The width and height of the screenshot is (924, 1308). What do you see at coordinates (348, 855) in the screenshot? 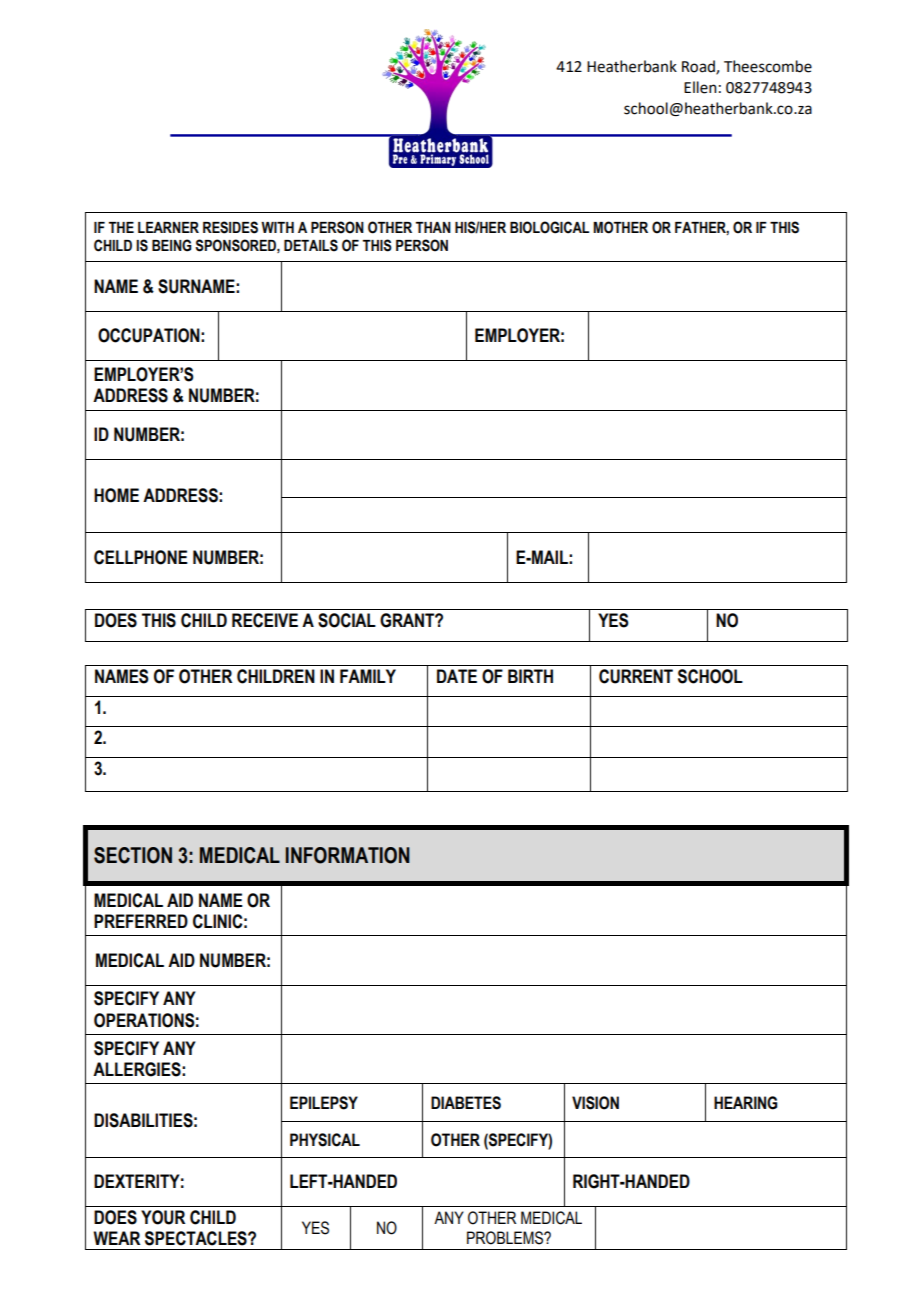
I see `INFORMATION` at bounding box center [348, 855].
